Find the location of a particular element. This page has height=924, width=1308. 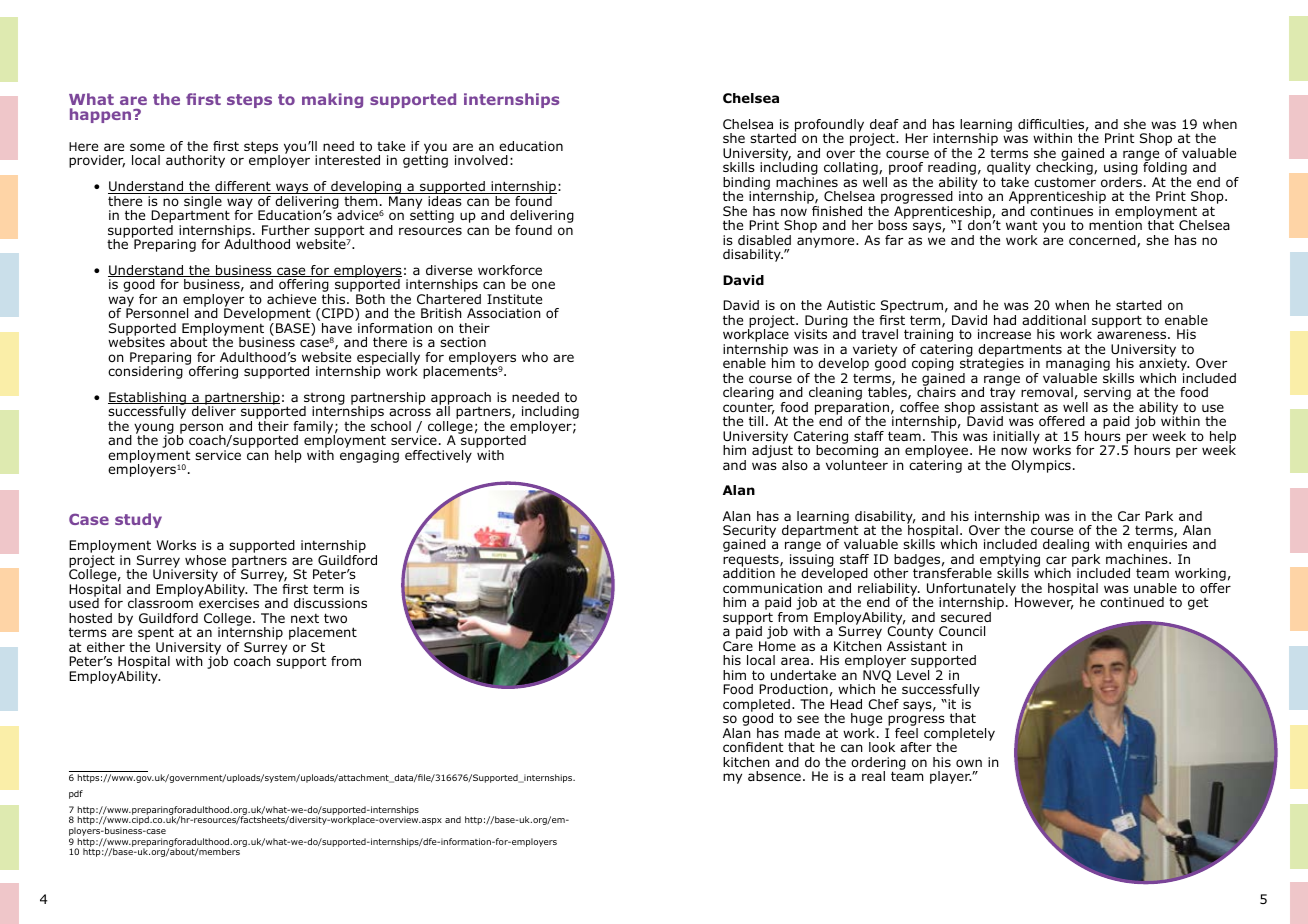

pdf is located at coordinates (76, 794).
